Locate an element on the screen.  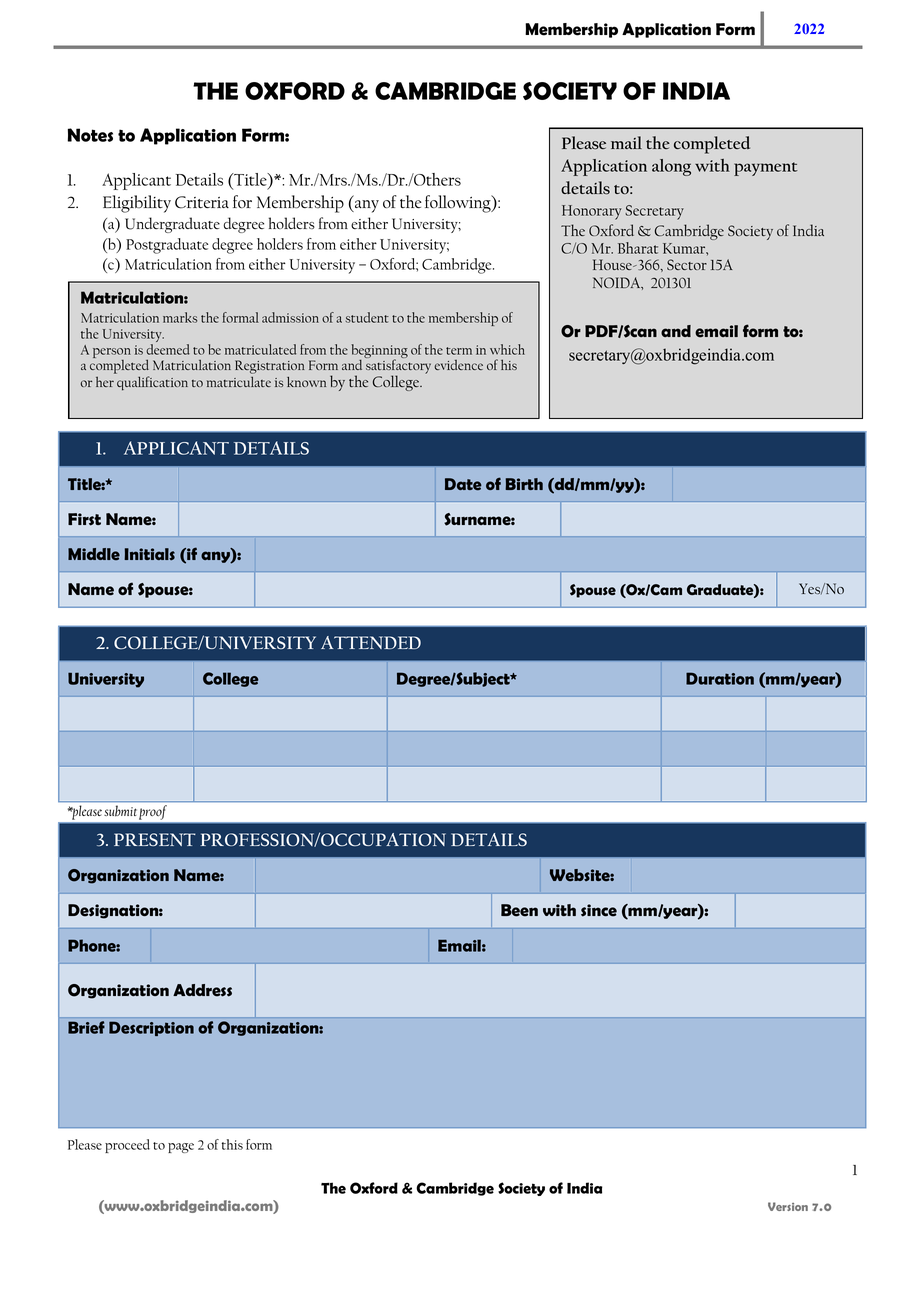
Honorary is located at coordinates (592, 212).
